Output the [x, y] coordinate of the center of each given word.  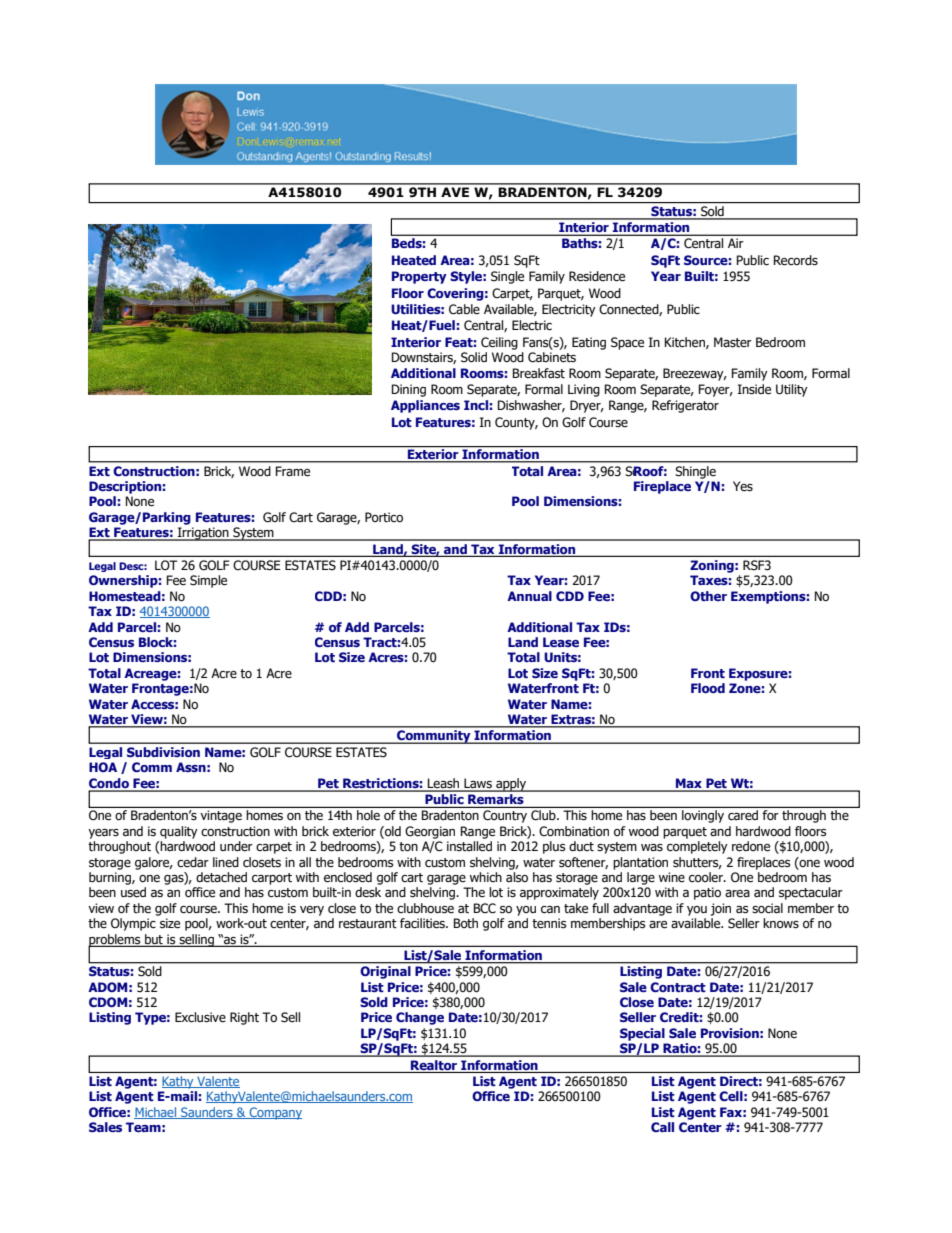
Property [419, 277]
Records [796, 260]
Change [420, 1018]
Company [275, 1113]
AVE [455, 192]
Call [662, 1127]
